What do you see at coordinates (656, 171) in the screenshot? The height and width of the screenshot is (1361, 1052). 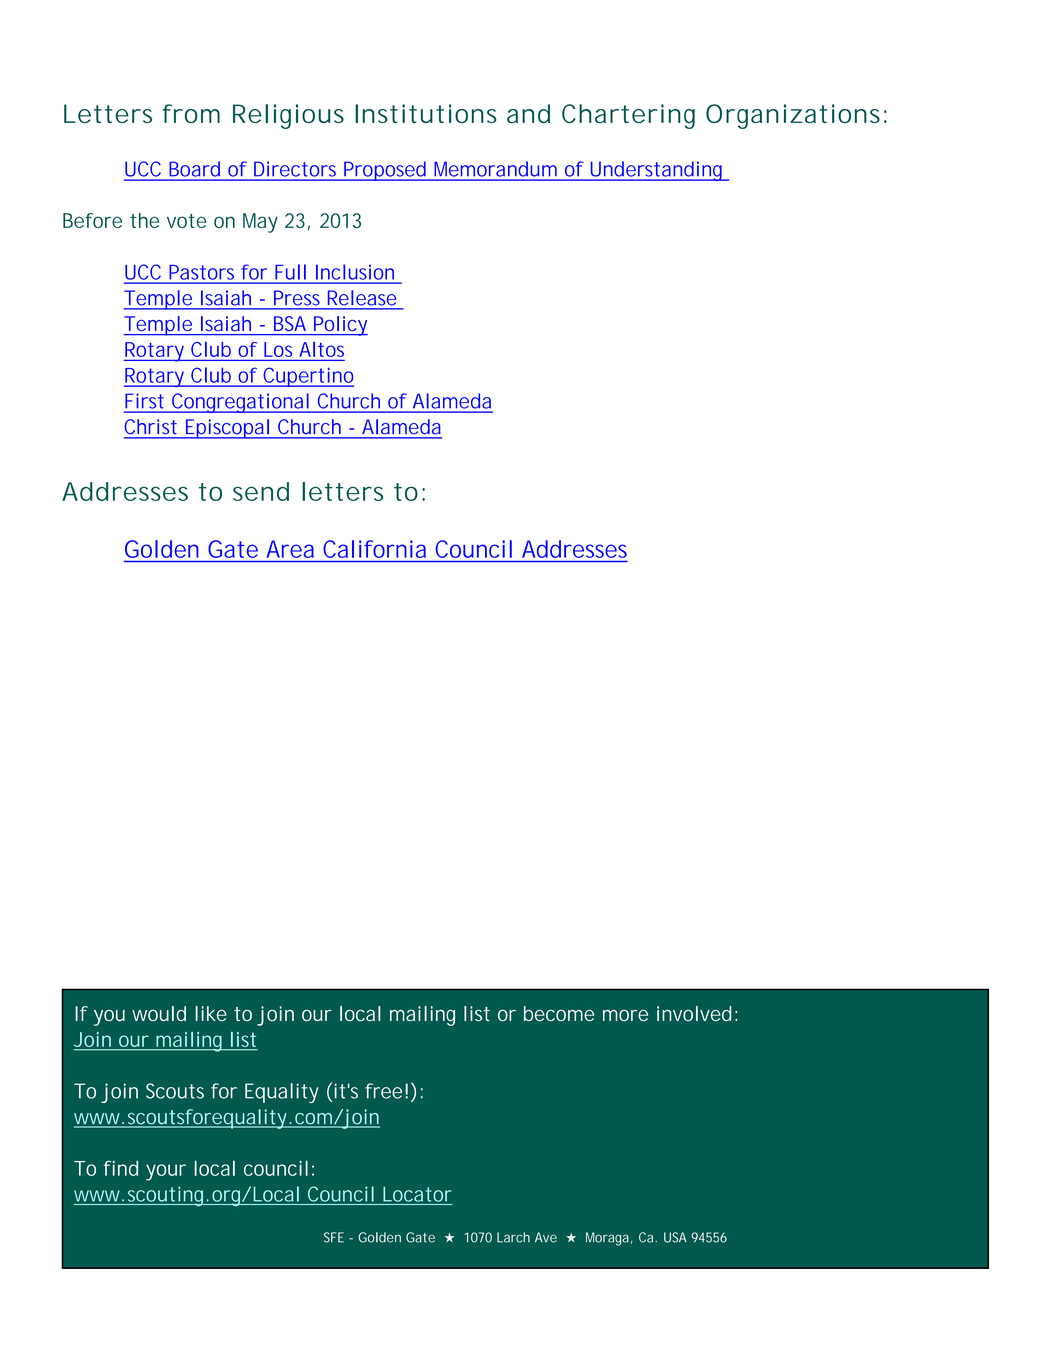 I see `Understanding` at bounding box center [656, 171].
